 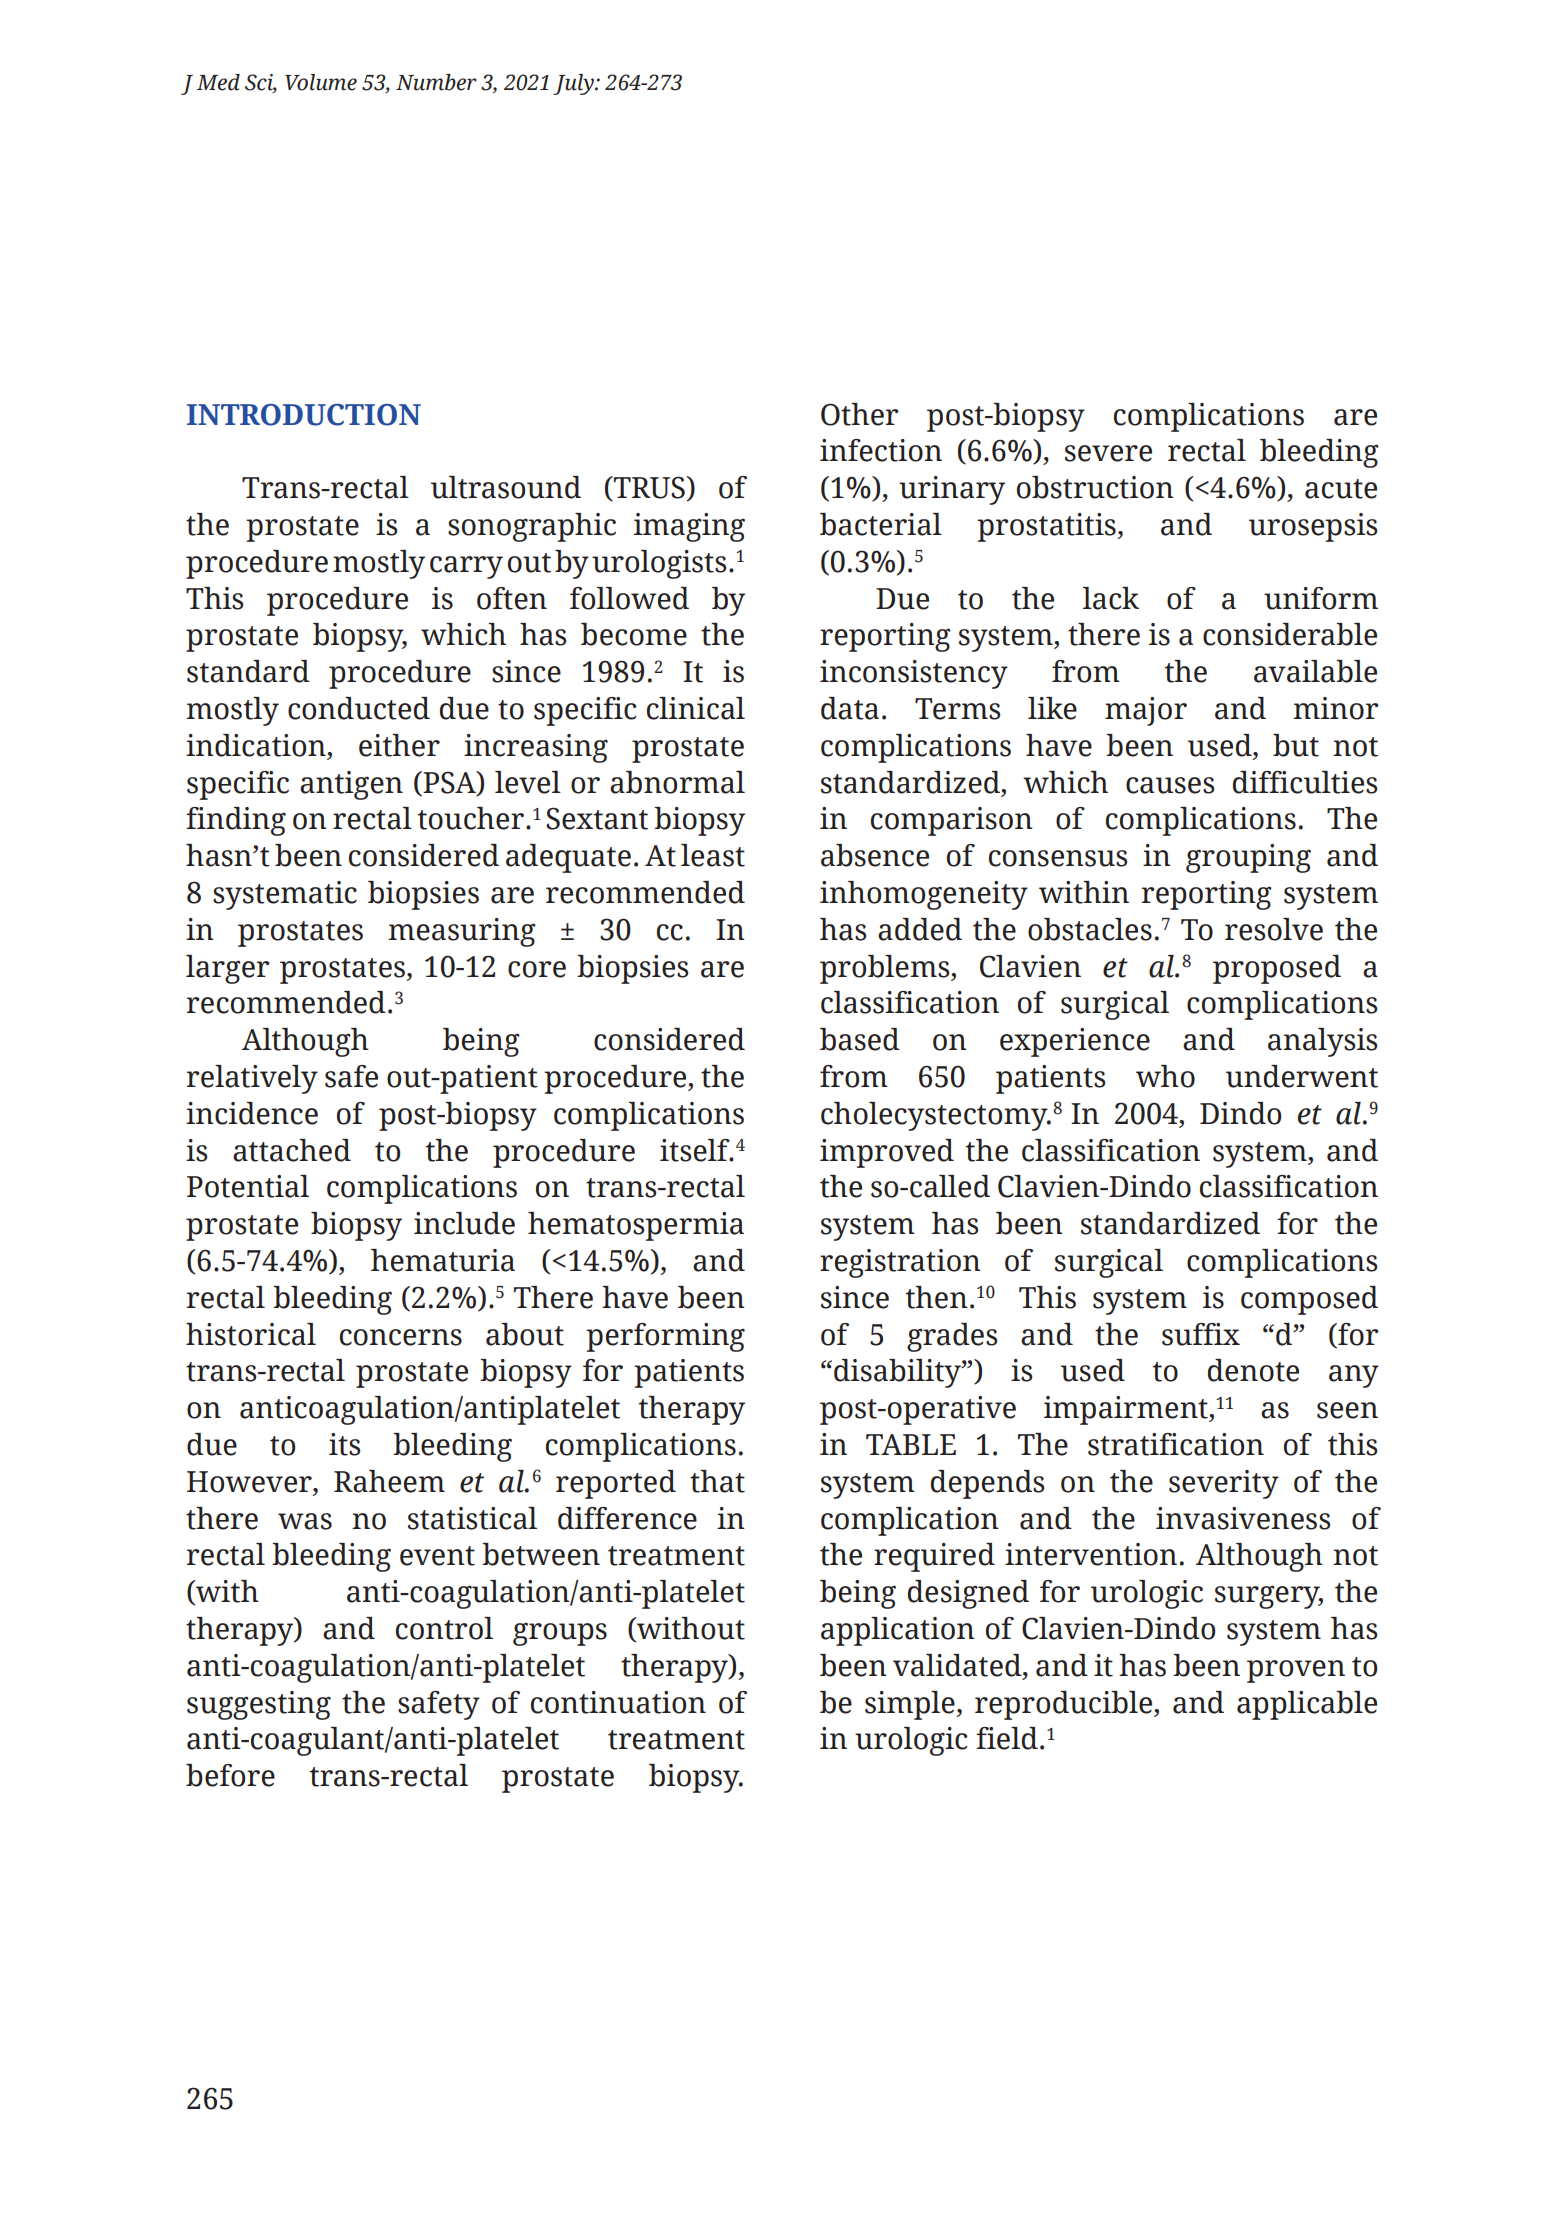 What do you see at coordinates (574, 84) in the screenshot?
I see `July` at bounding box center [574, 84].
